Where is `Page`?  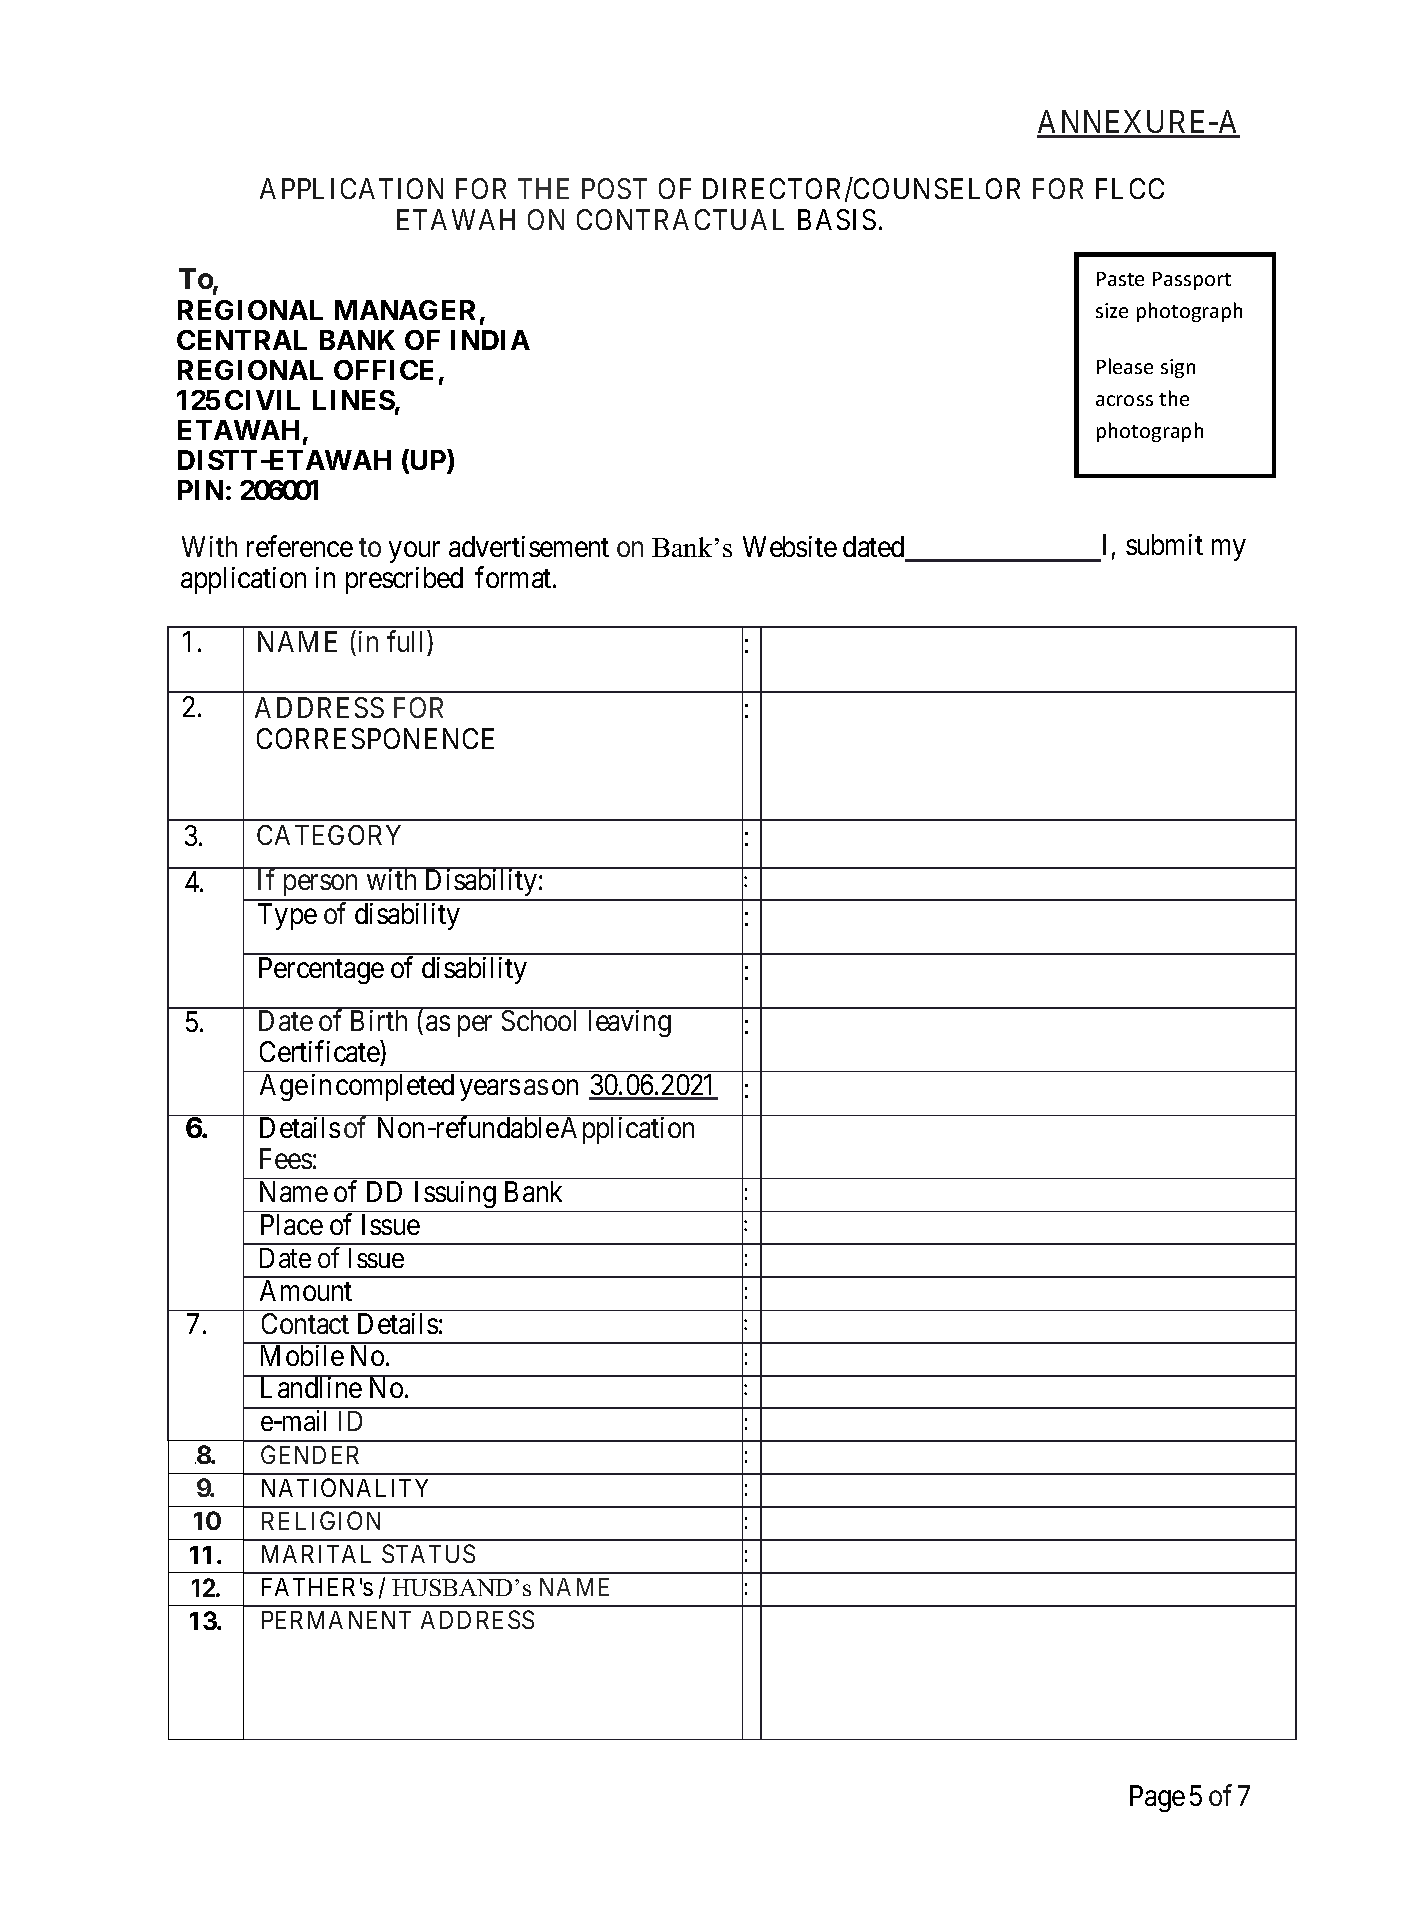 Page is located at coordinates (1157, 1798).
